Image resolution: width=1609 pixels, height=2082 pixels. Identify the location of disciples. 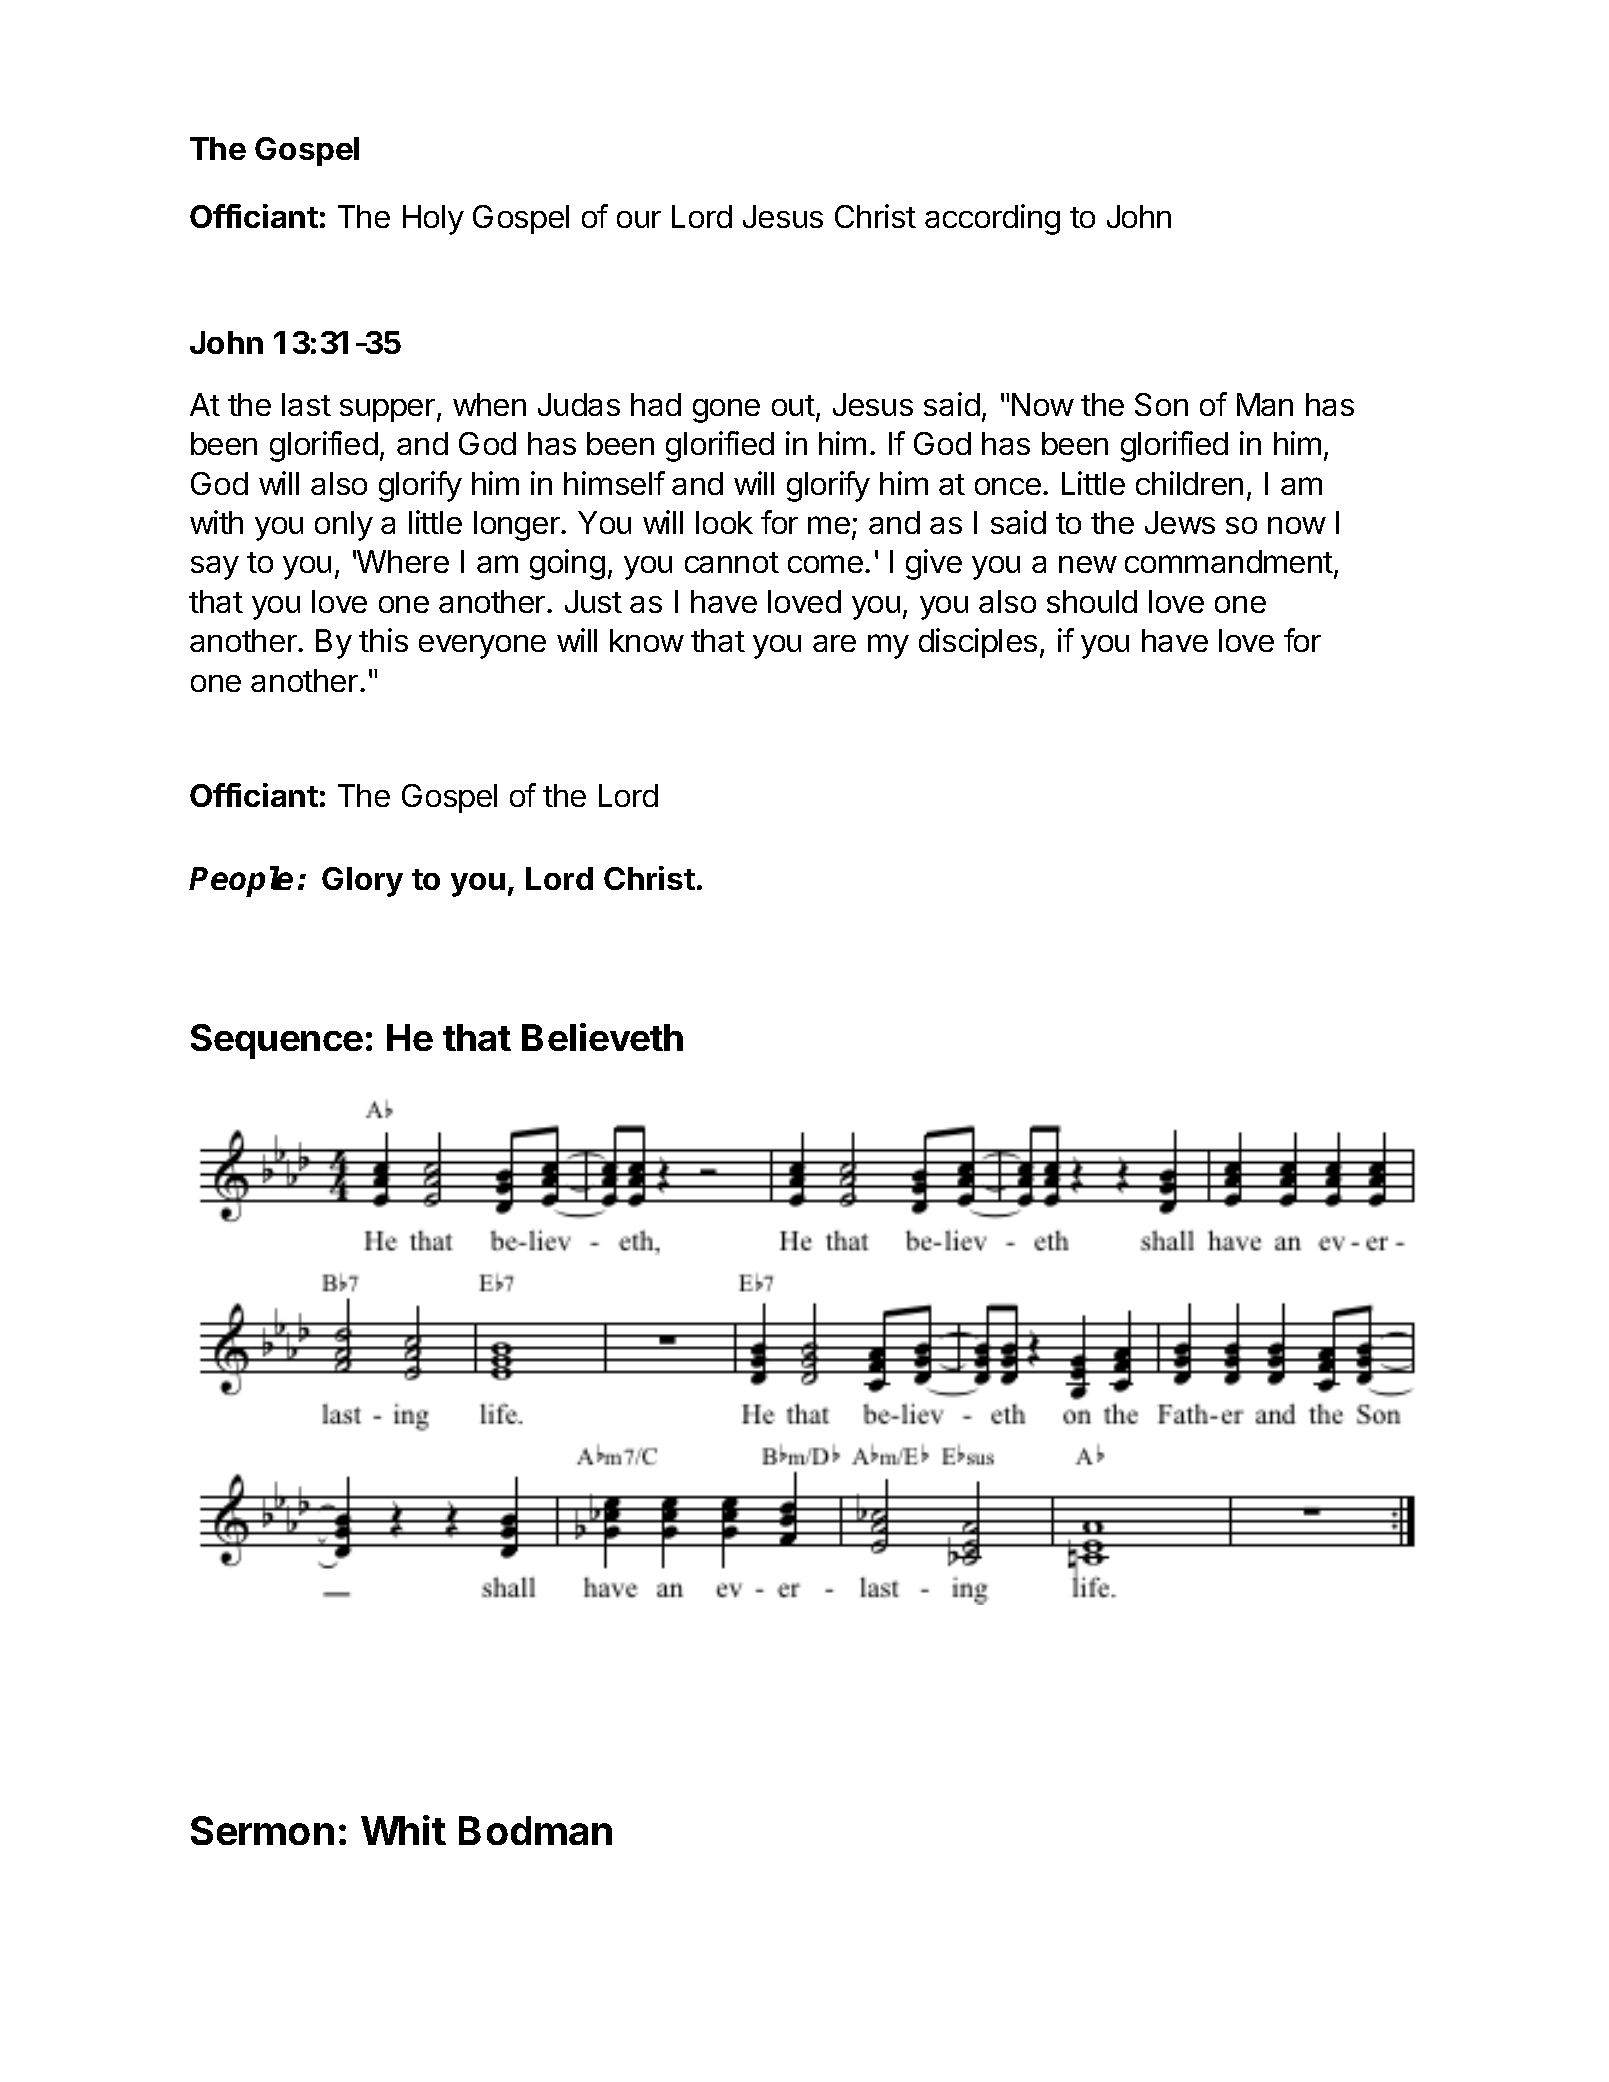
(978, 643).
